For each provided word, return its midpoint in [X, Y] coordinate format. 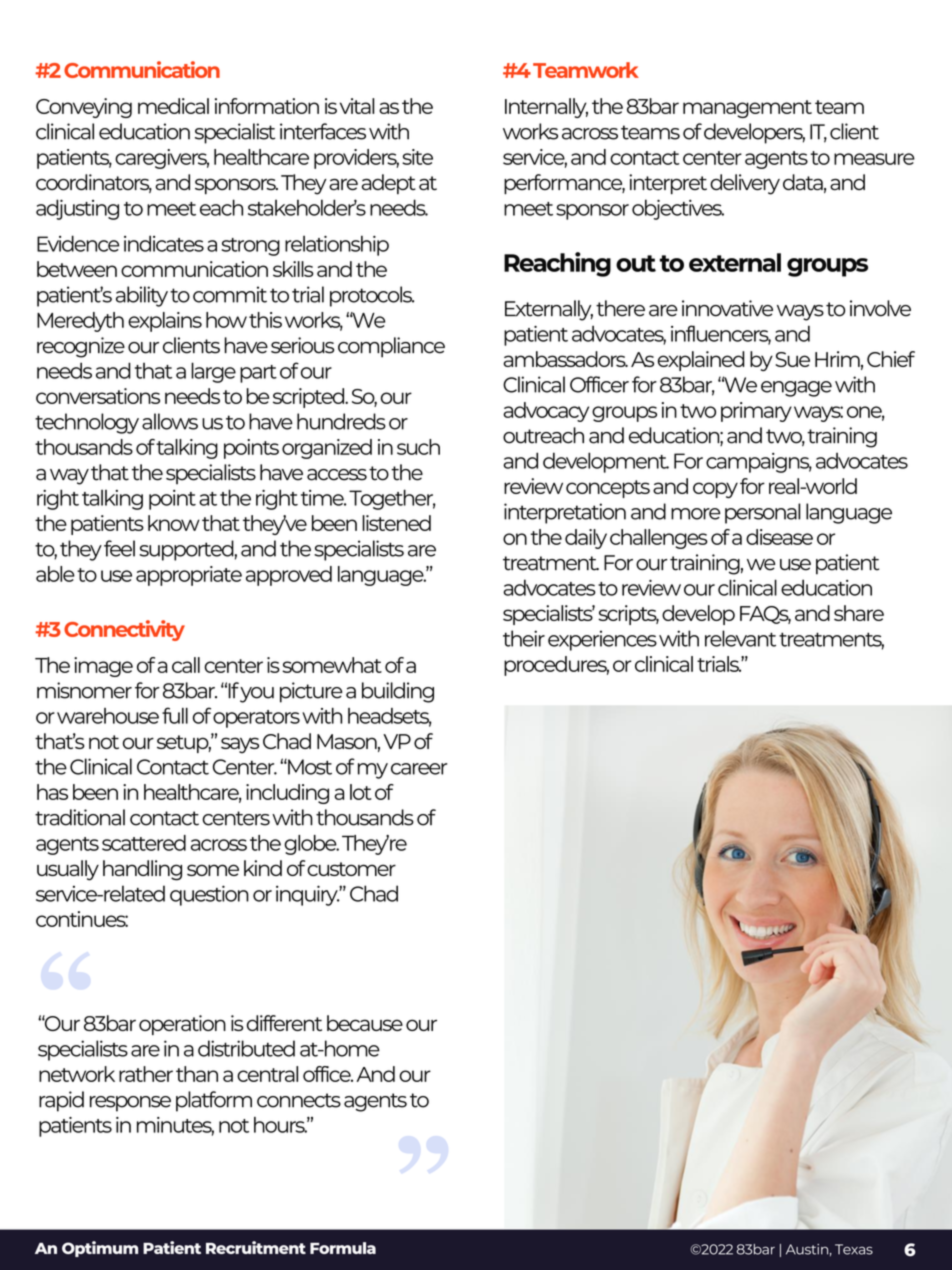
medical [173, 106]
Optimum [100, 1249]
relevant [740, 638]
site [417, 157]
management [747, 109]
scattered [144, 843]
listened [396, 523]
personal [762, 513]
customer [351, 869]
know [174, 523]
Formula [343, 1248]
